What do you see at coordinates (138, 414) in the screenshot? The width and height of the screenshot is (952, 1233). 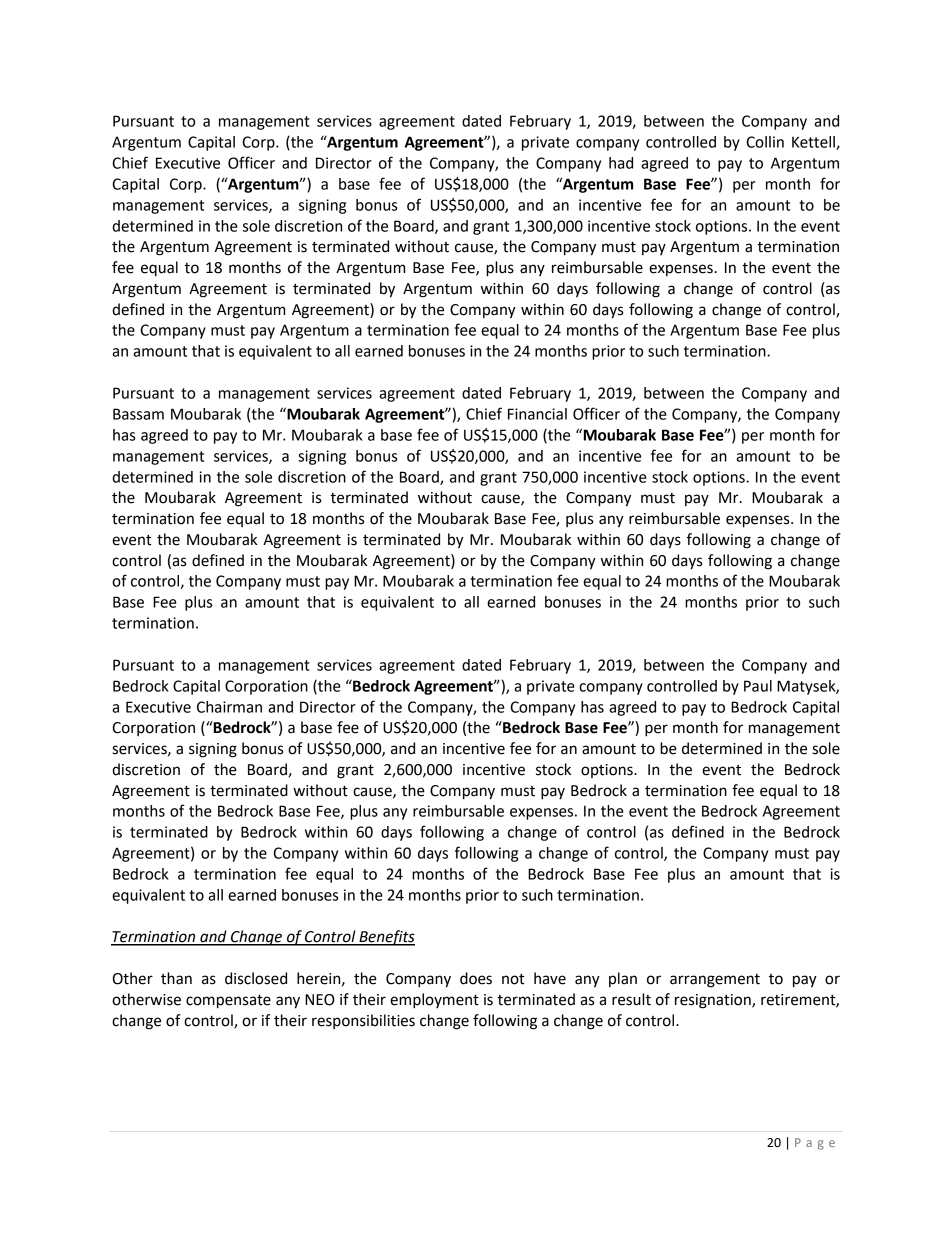 I see `Bassam` at bounding box center [138, 414].
